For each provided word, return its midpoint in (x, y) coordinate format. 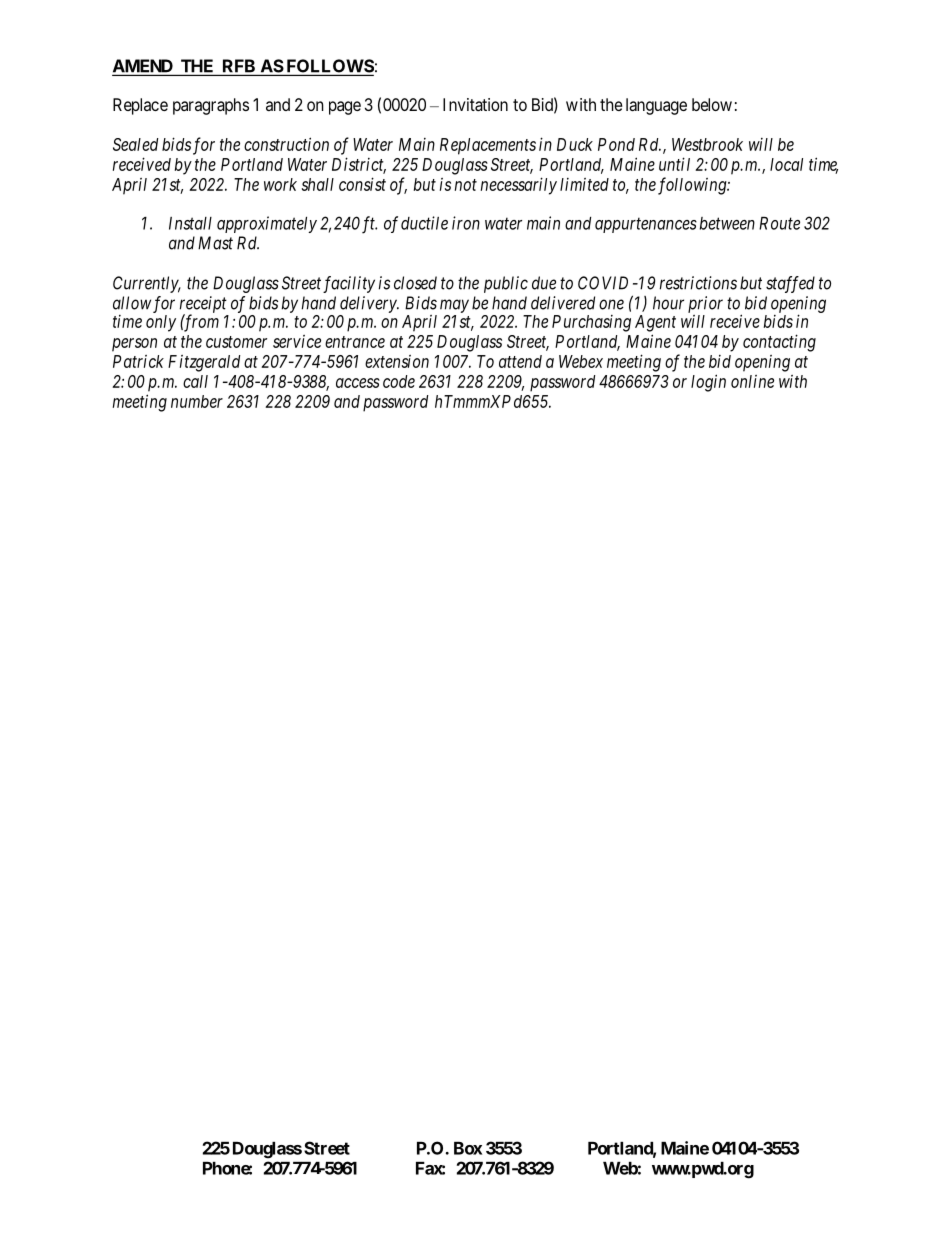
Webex (581, 361)
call (195, 381)
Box (468, 1148)
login (708, 383)
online (752, 381)
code (399, 381)
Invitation (475, 104)
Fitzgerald (204, 363)
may (454, 306)
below (712, 104)
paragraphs (211, 106)
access (358, 383)
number (197, 401)
